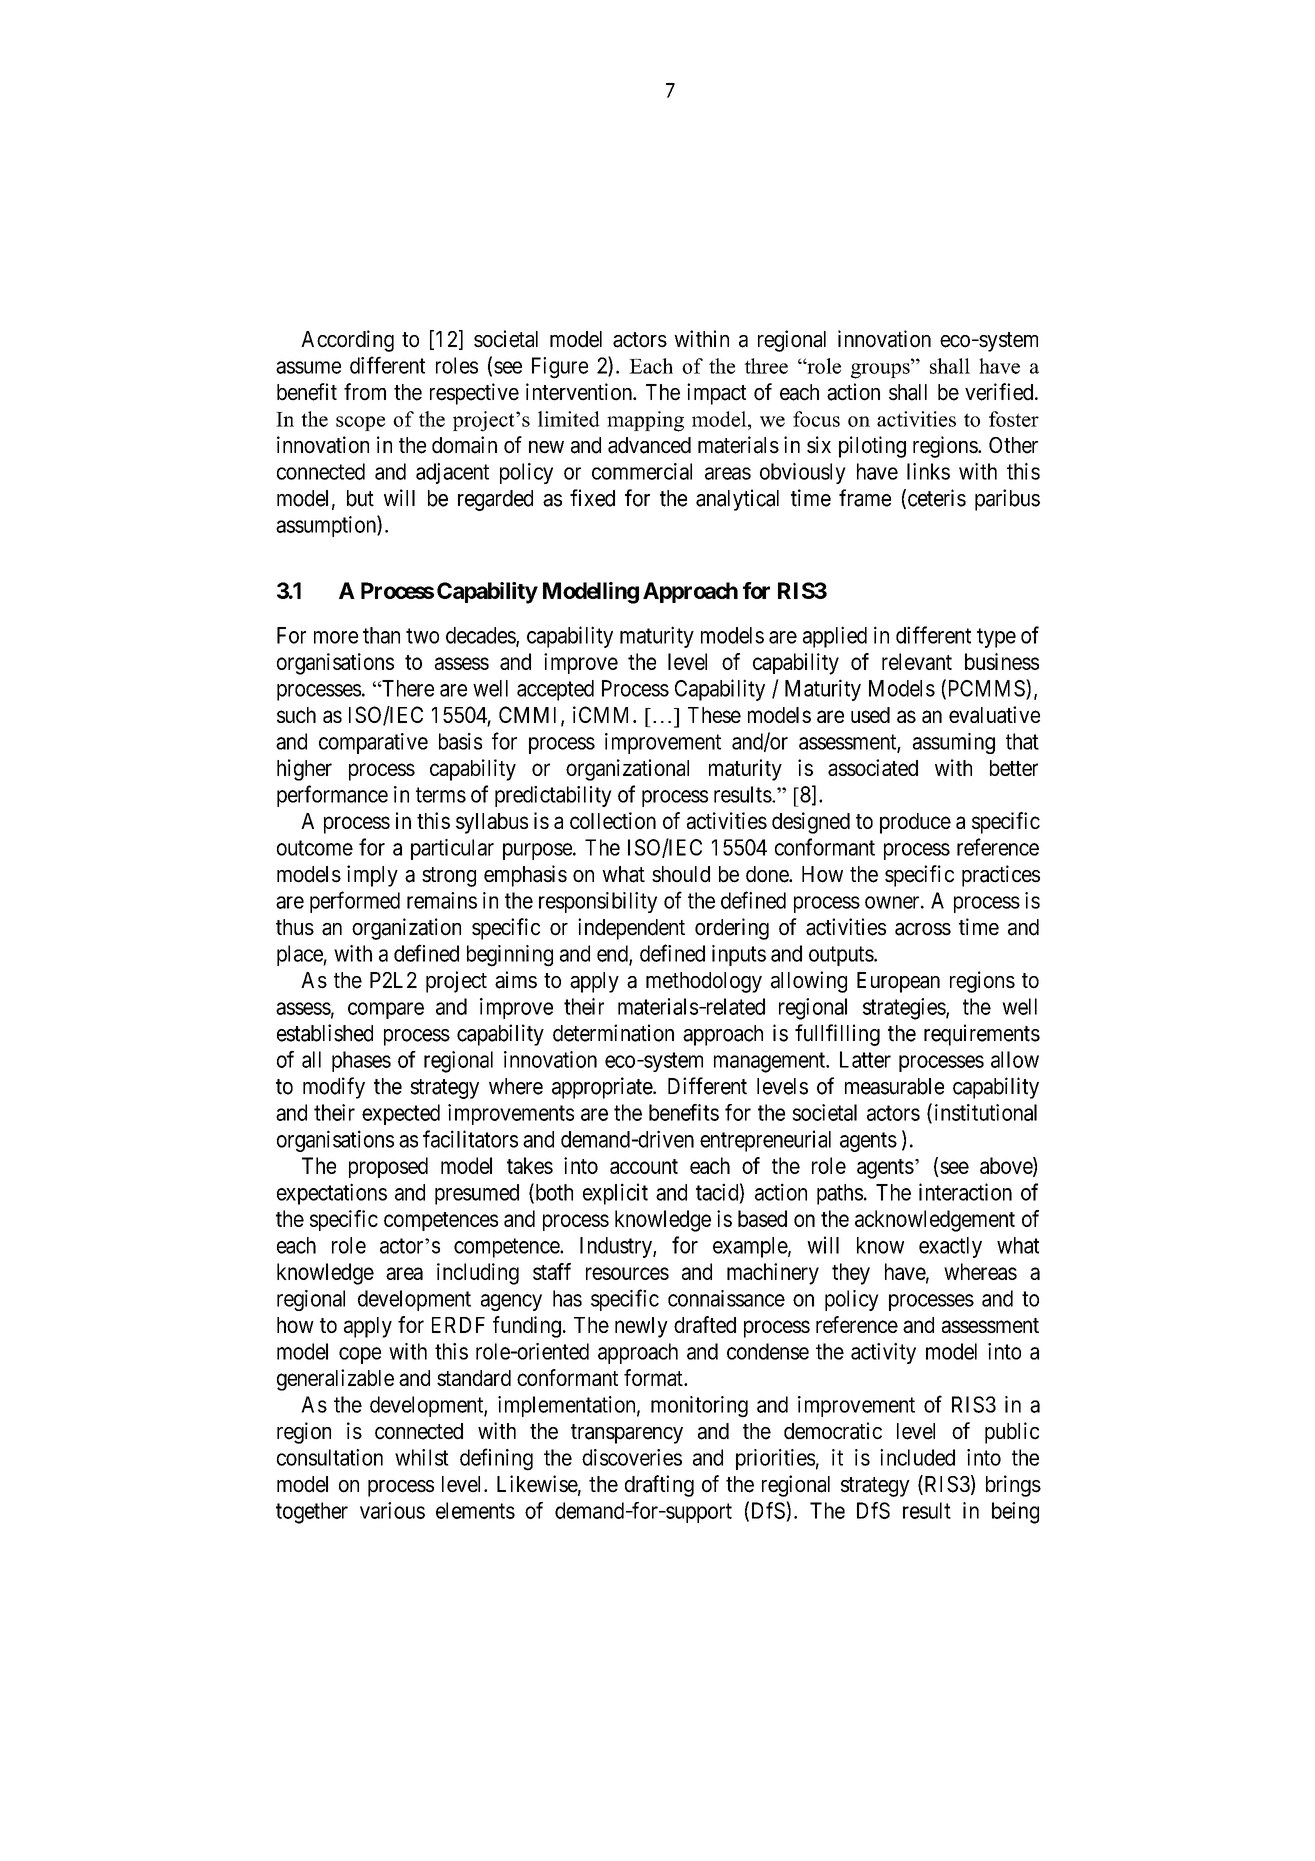 This page has width=1315, height=1861. I want to click on groups, so click(881, 371).
